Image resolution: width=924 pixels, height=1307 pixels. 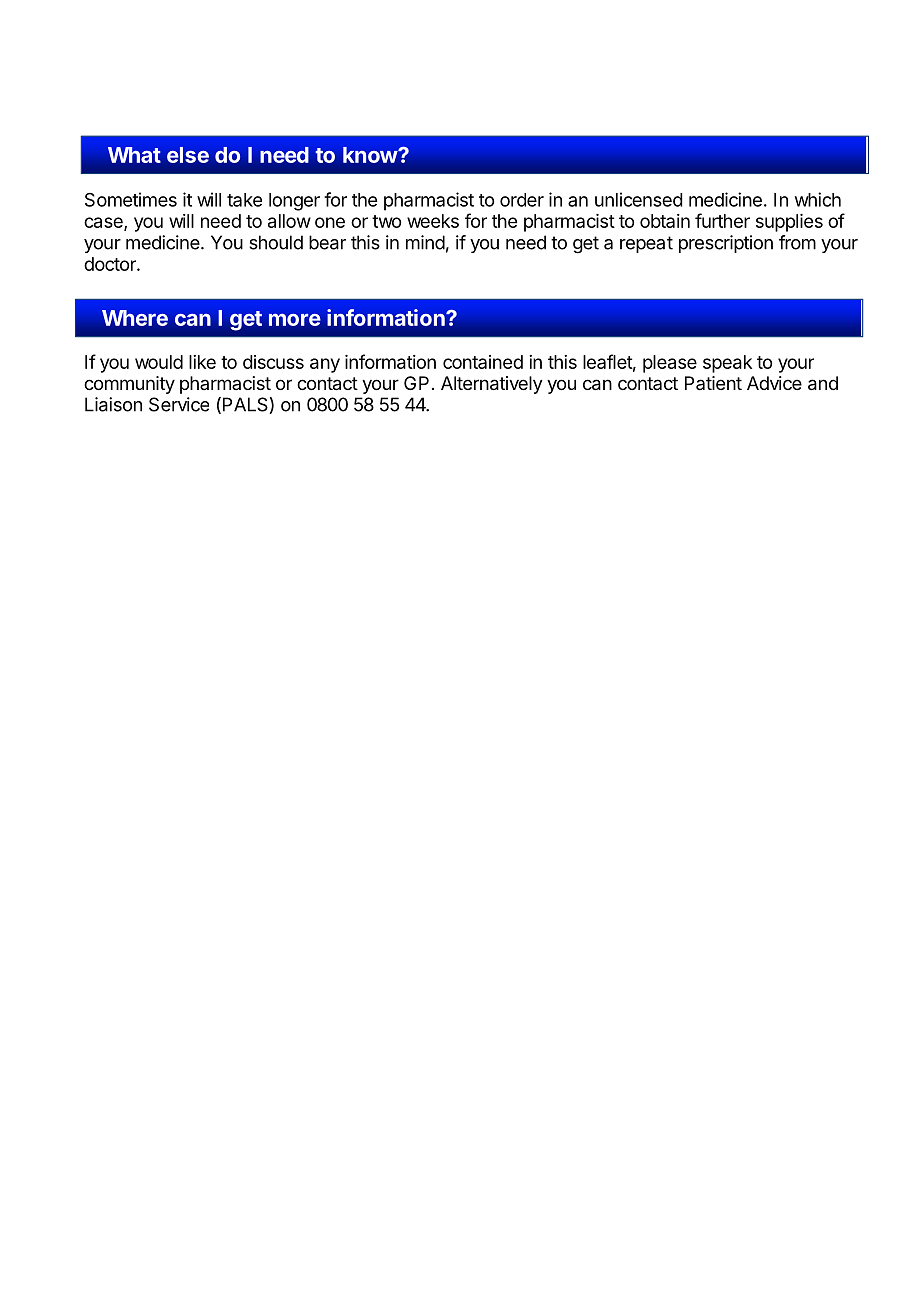 I want to click on which, so click(x=818, y=199).
